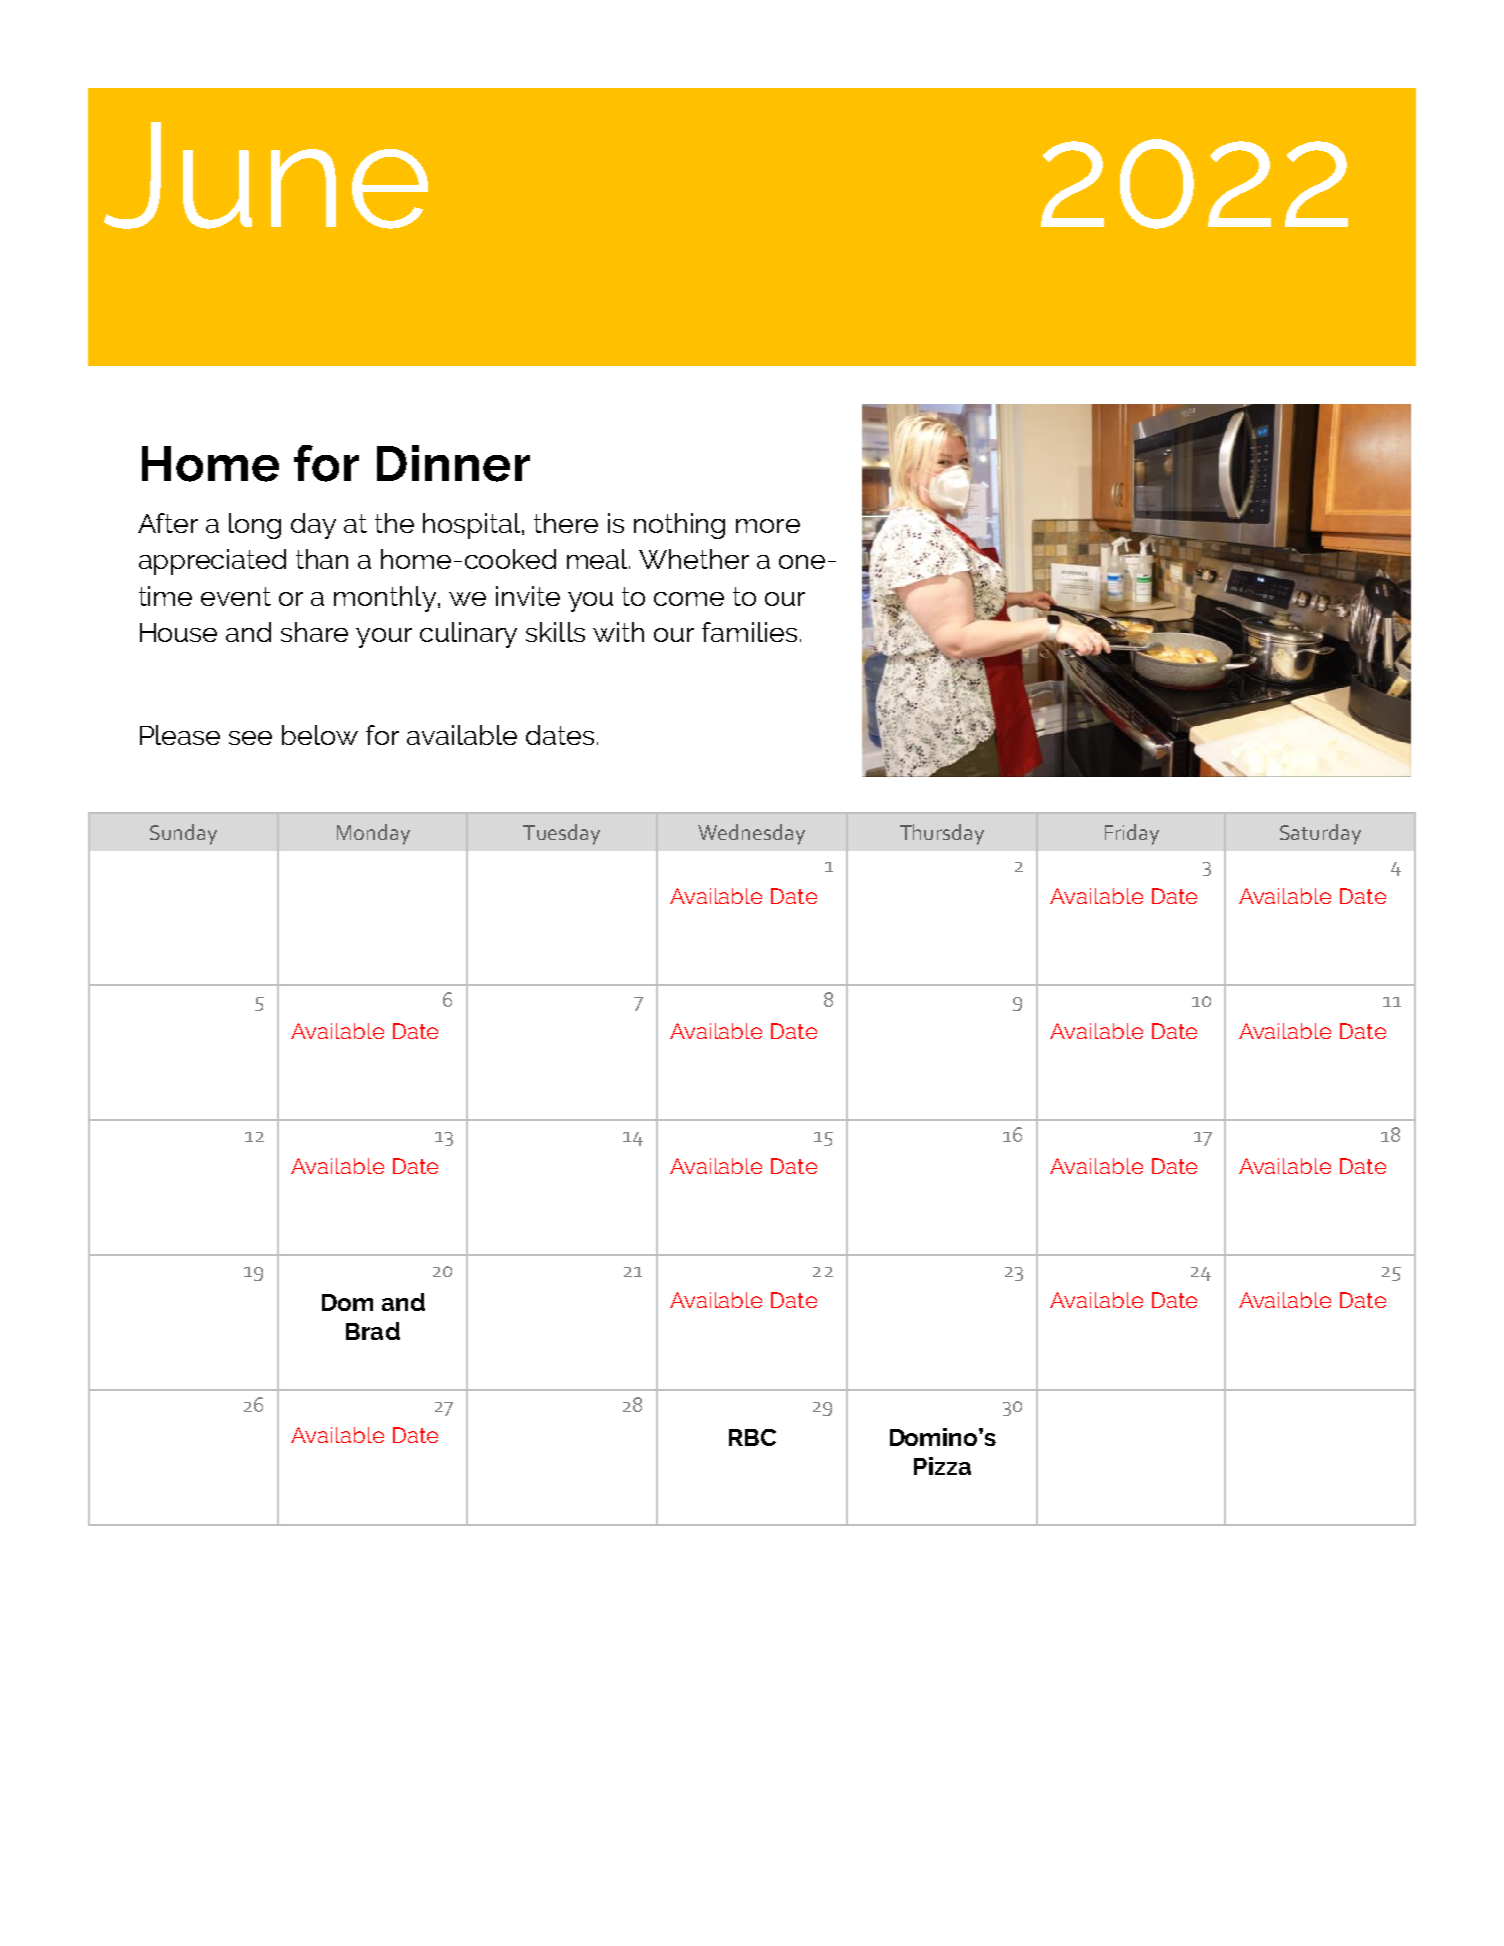  I want to click on June, so click(266, 175).
